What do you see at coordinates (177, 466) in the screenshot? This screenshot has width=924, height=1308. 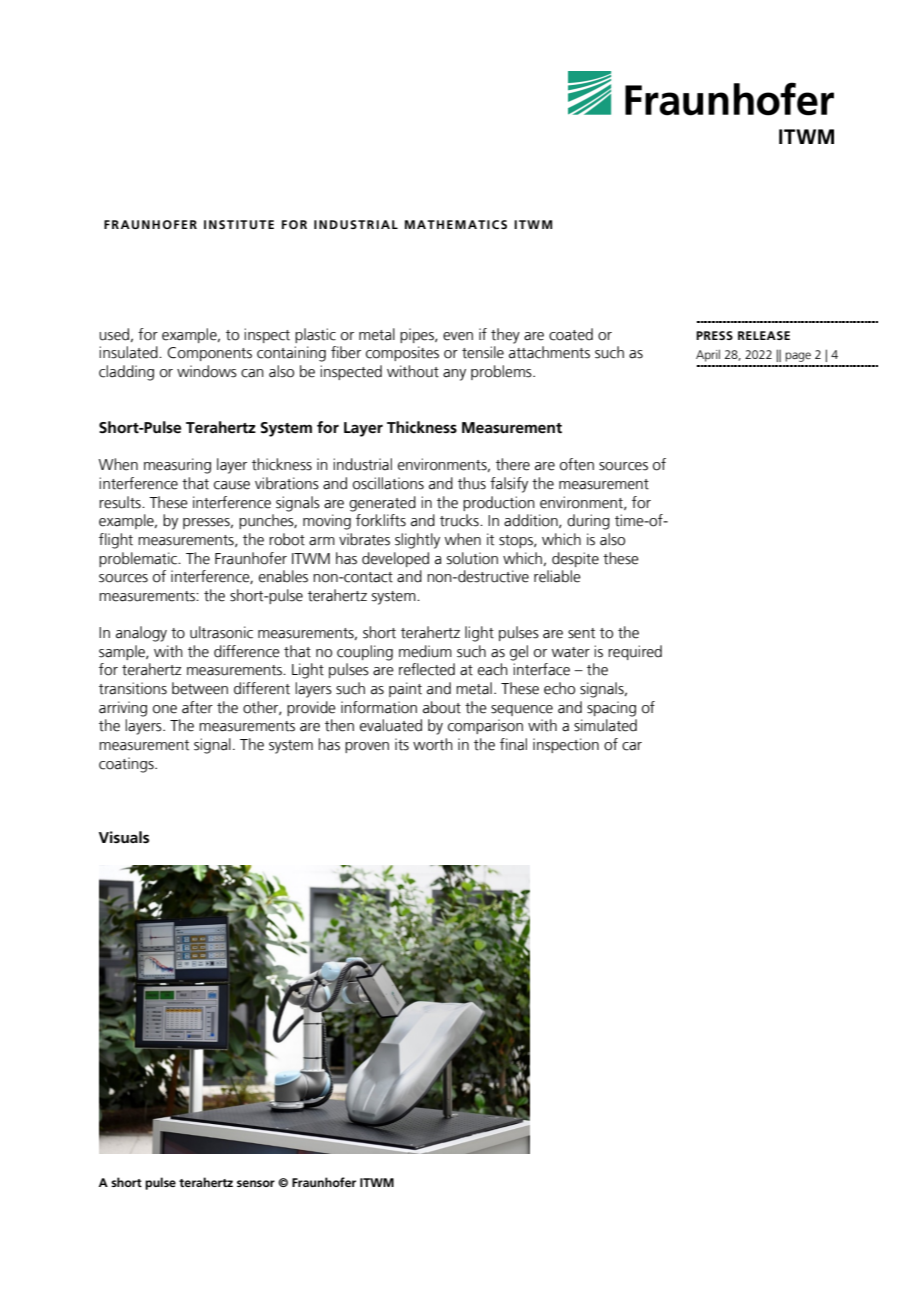 I see `measuring` at bounding box center [177, 466].
